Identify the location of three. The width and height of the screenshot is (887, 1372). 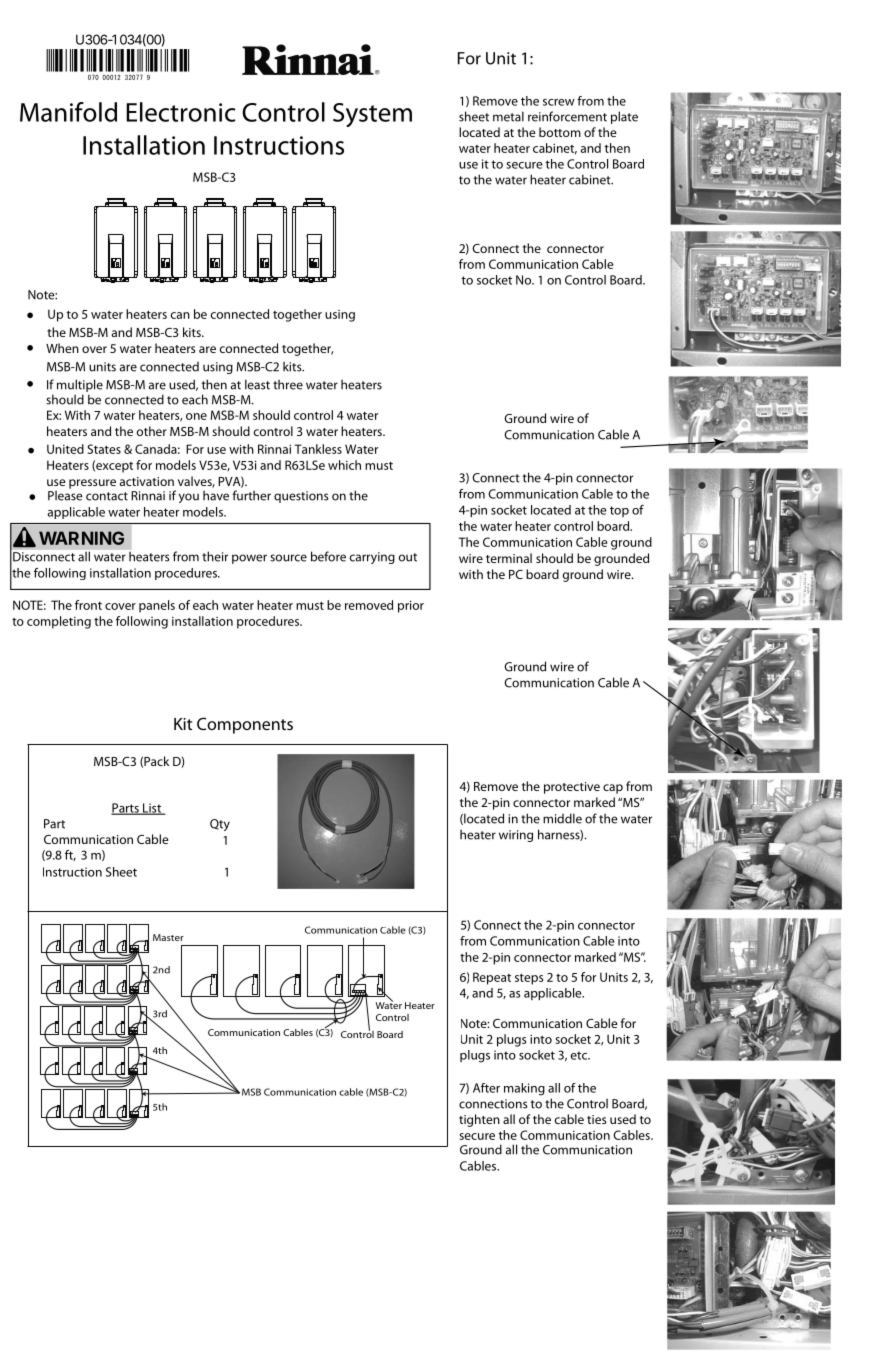
(288, 384).
